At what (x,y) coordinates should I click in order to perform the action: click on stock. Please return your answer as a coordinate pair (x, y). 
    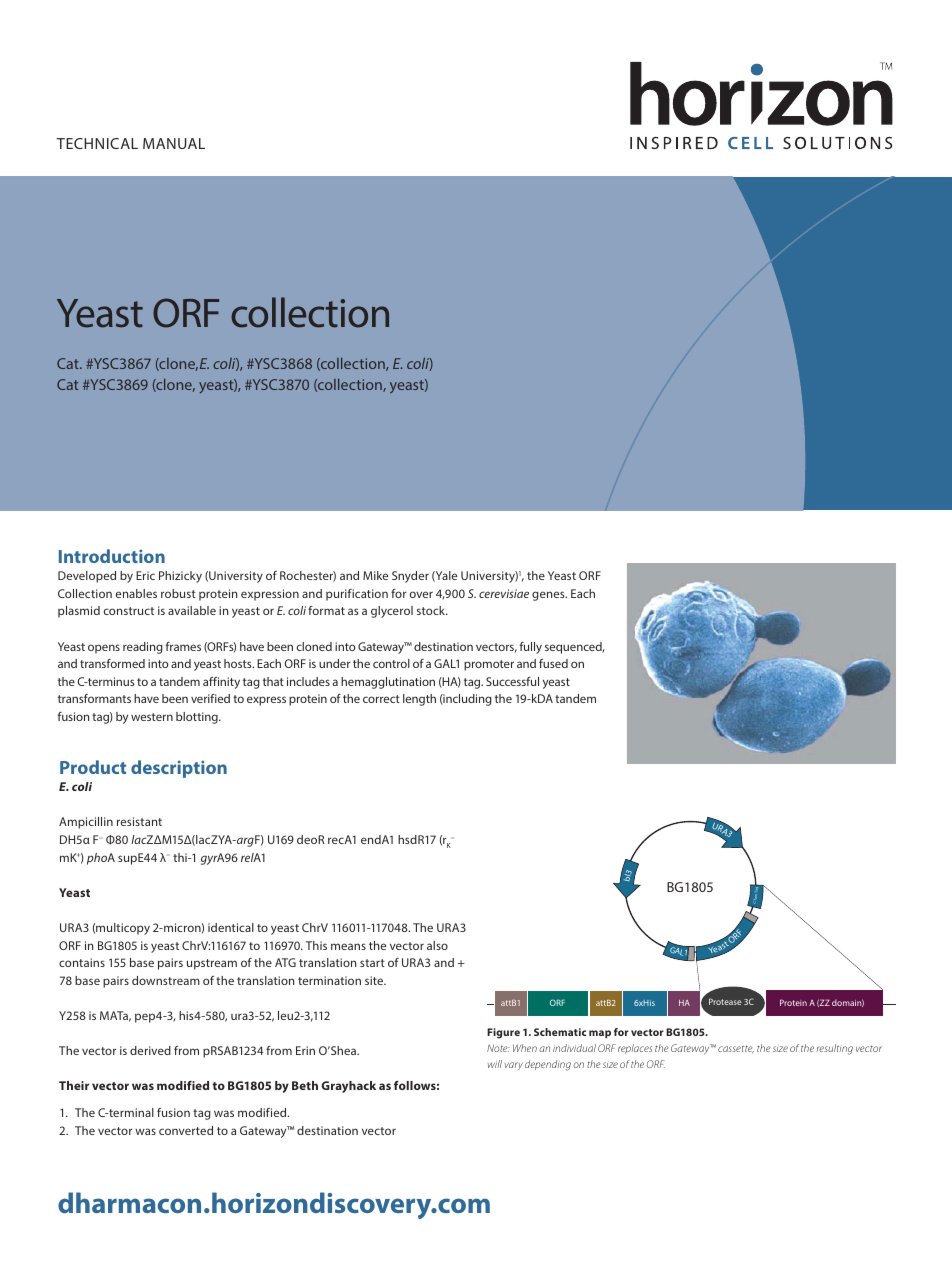
    Looking at the image, I should click on (432, 610).
